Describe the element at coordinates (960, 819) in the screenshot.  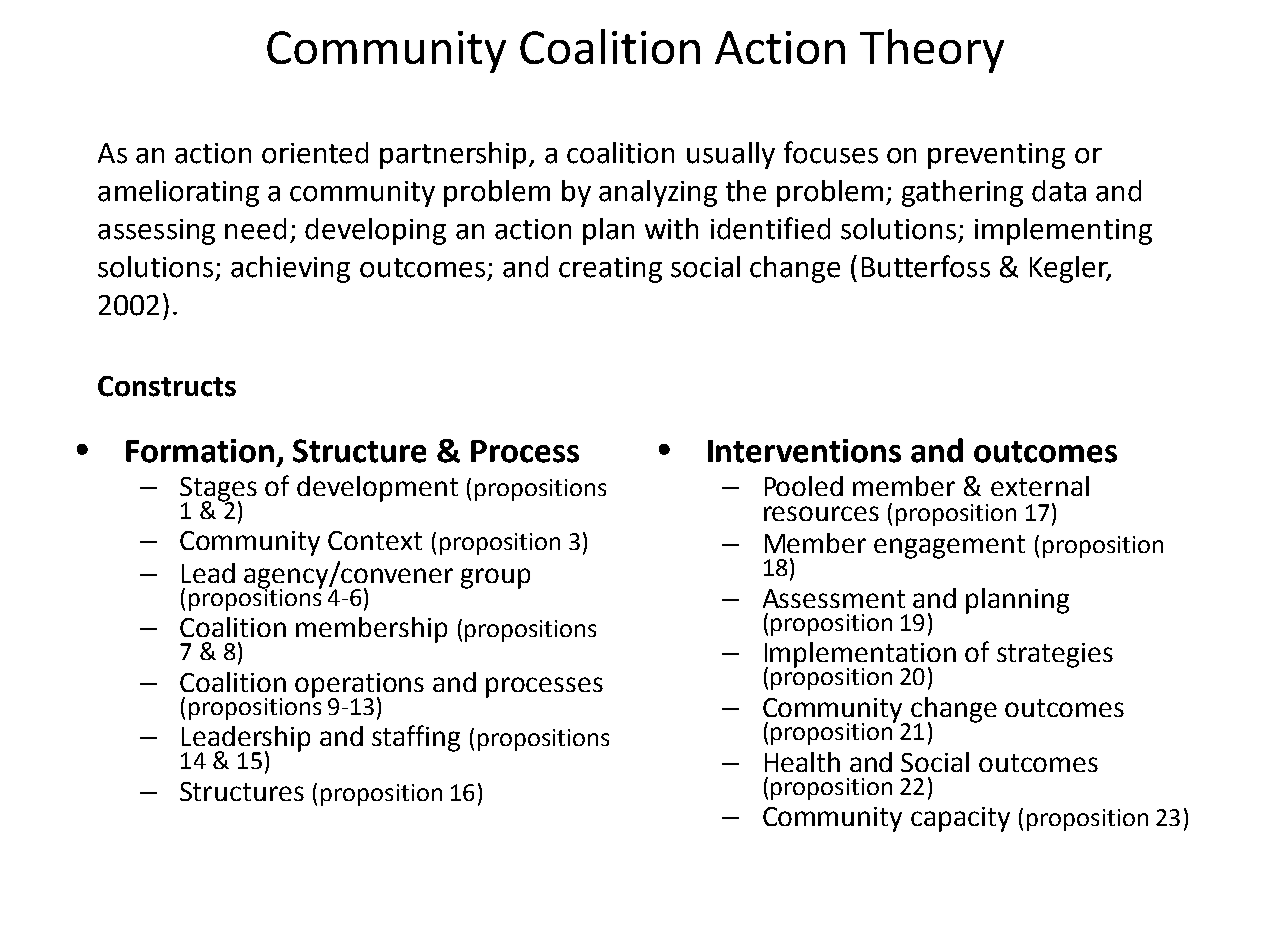
I see `capacity` at that location.
